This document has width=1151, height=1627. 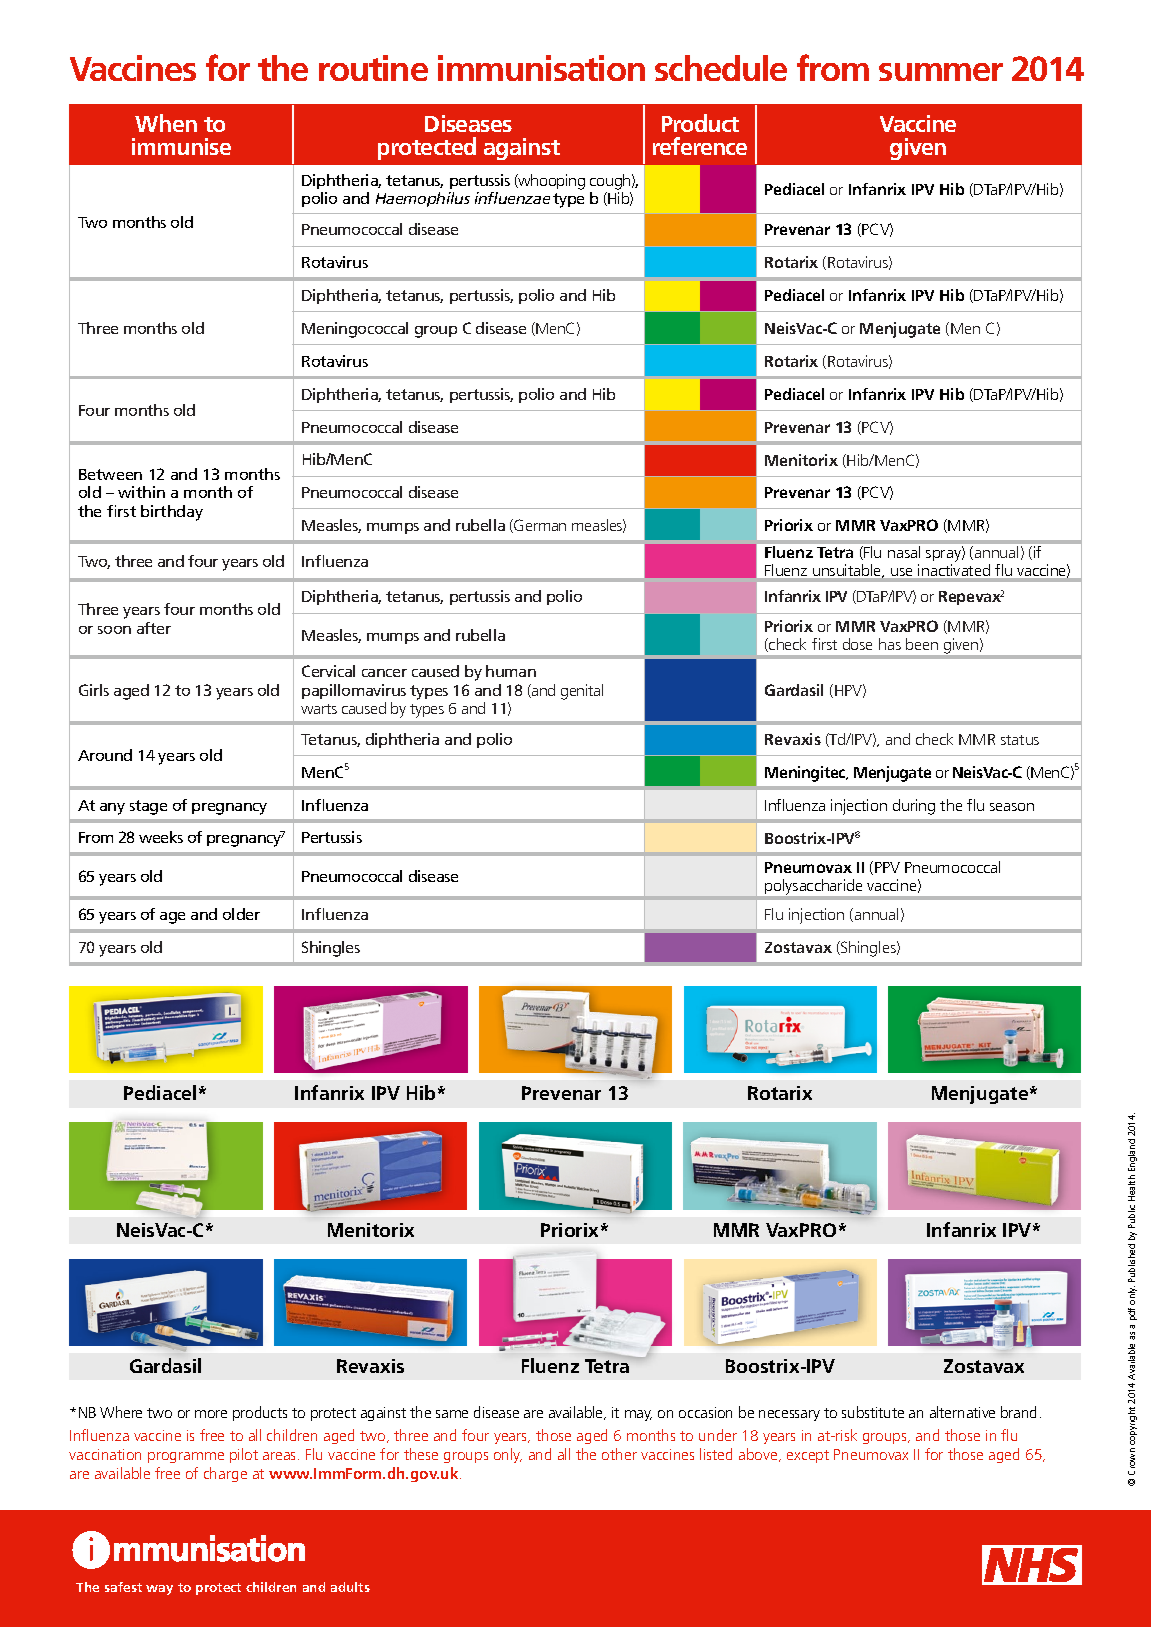 What do you see at coordinates (619, 1454) in the document?
I see `other` at bounding box center [619, 1454].
